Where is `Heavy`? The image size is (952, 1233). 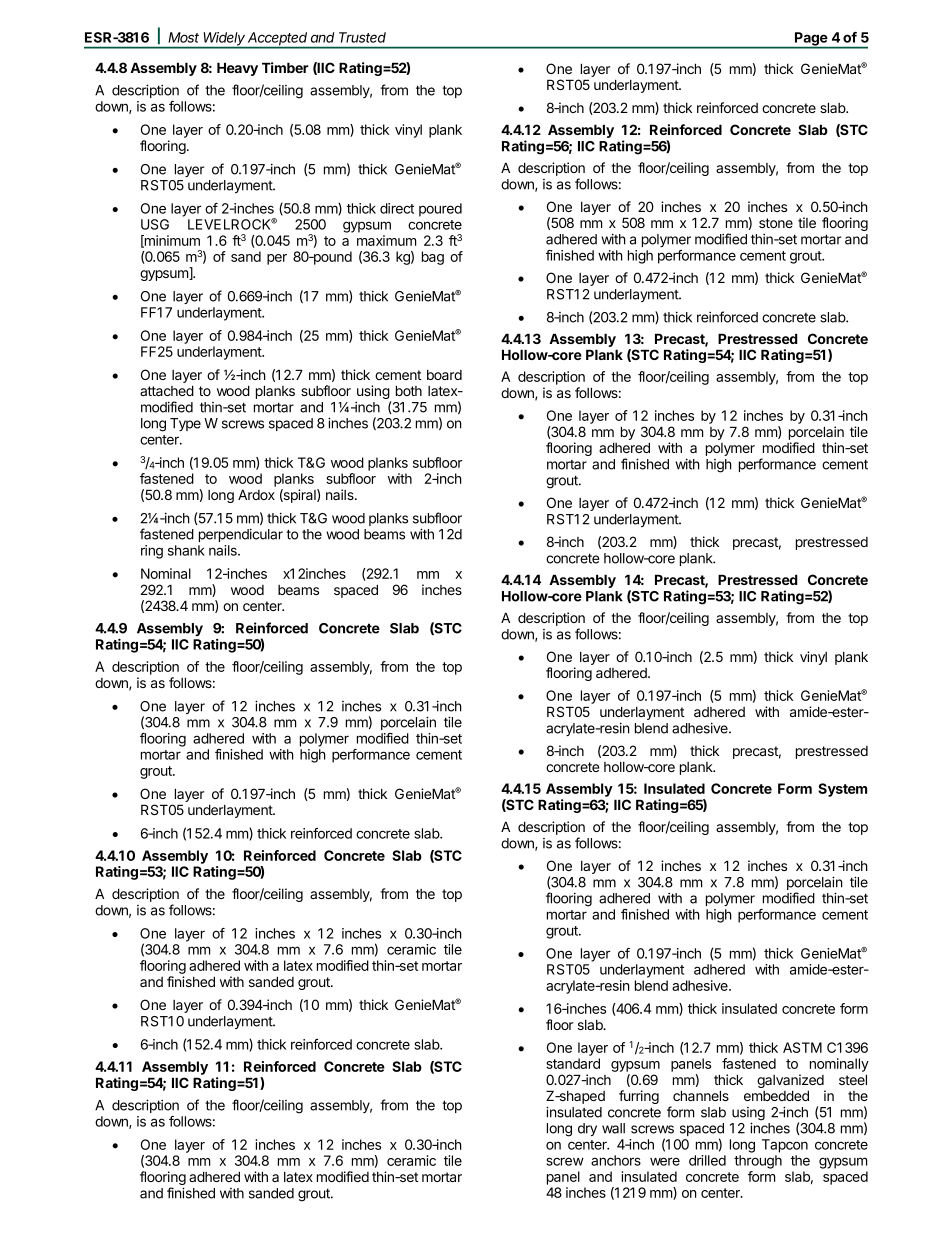
Heavy is located at coordinates (237, 69).
